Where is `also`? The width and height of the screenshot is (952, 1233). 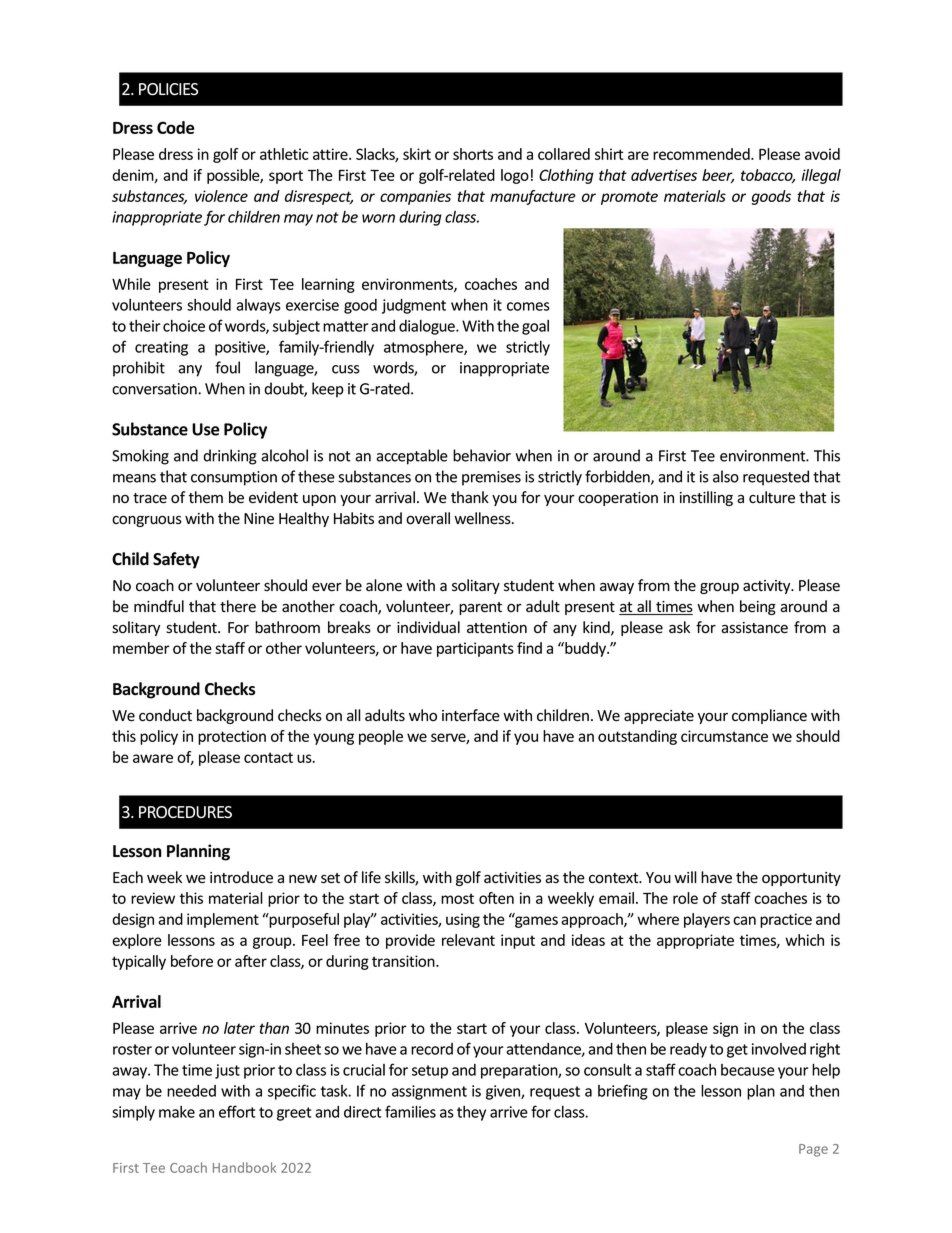
also is located at coordinates (726, 476).
